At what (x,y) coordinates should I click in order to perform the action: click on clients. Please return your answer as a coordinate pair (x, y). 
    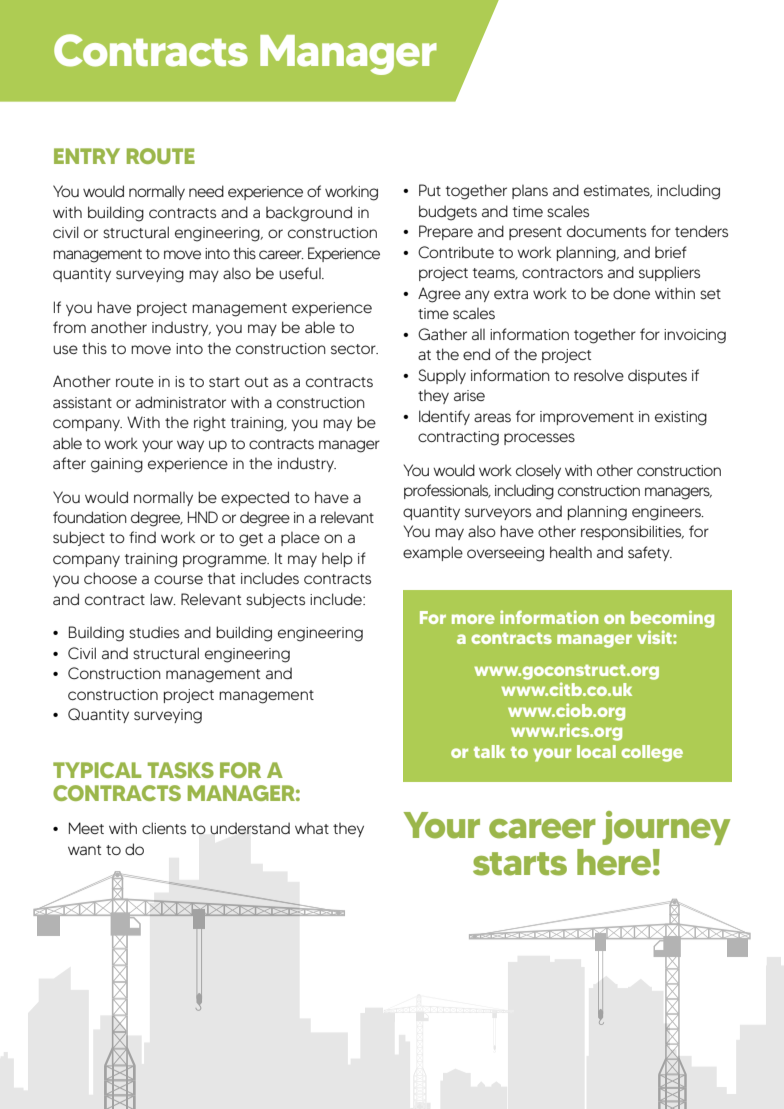
    Looking at the image, I should click on (164, 828).
